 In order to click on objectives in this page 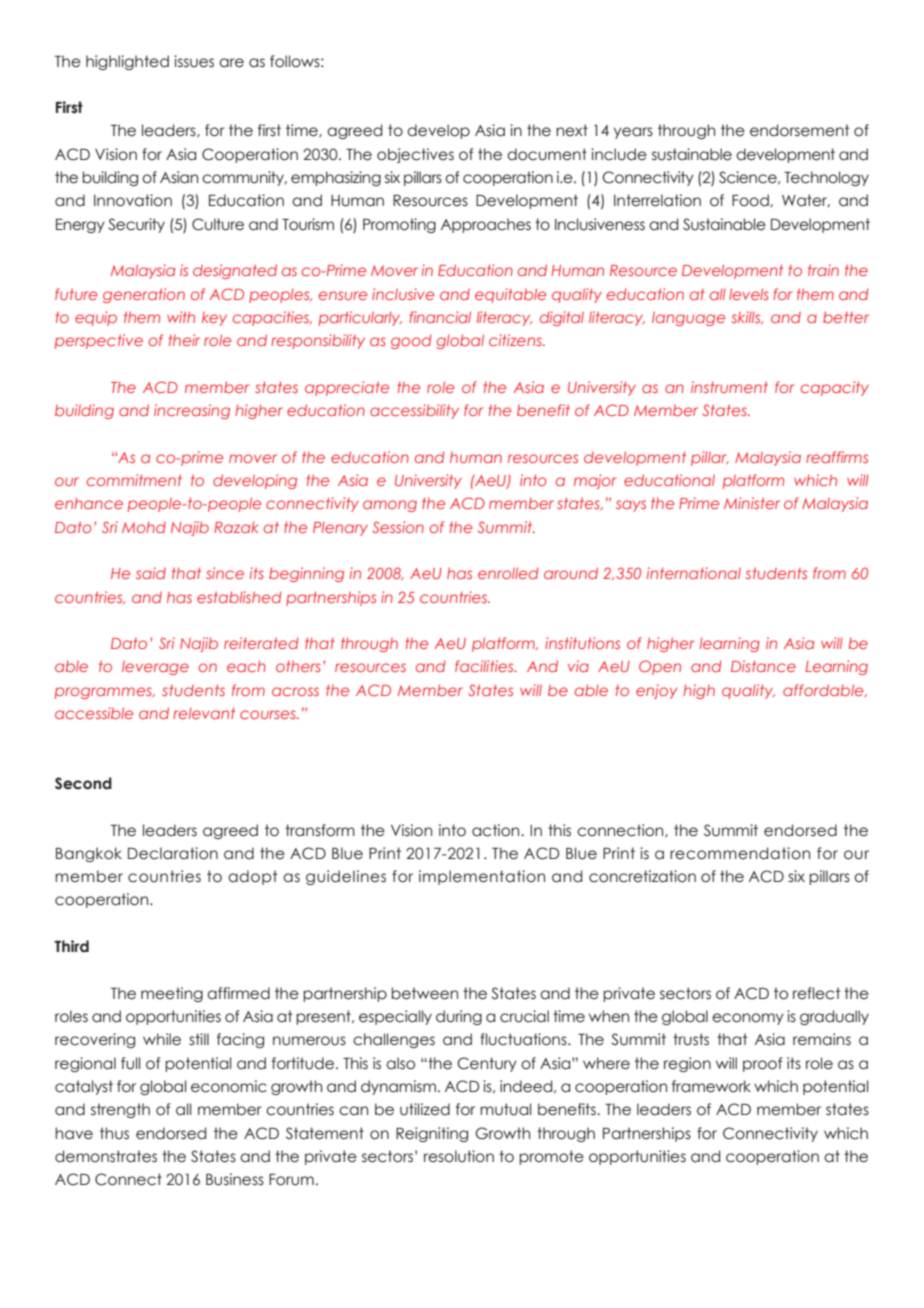, I will do `click(415, 155)`.
